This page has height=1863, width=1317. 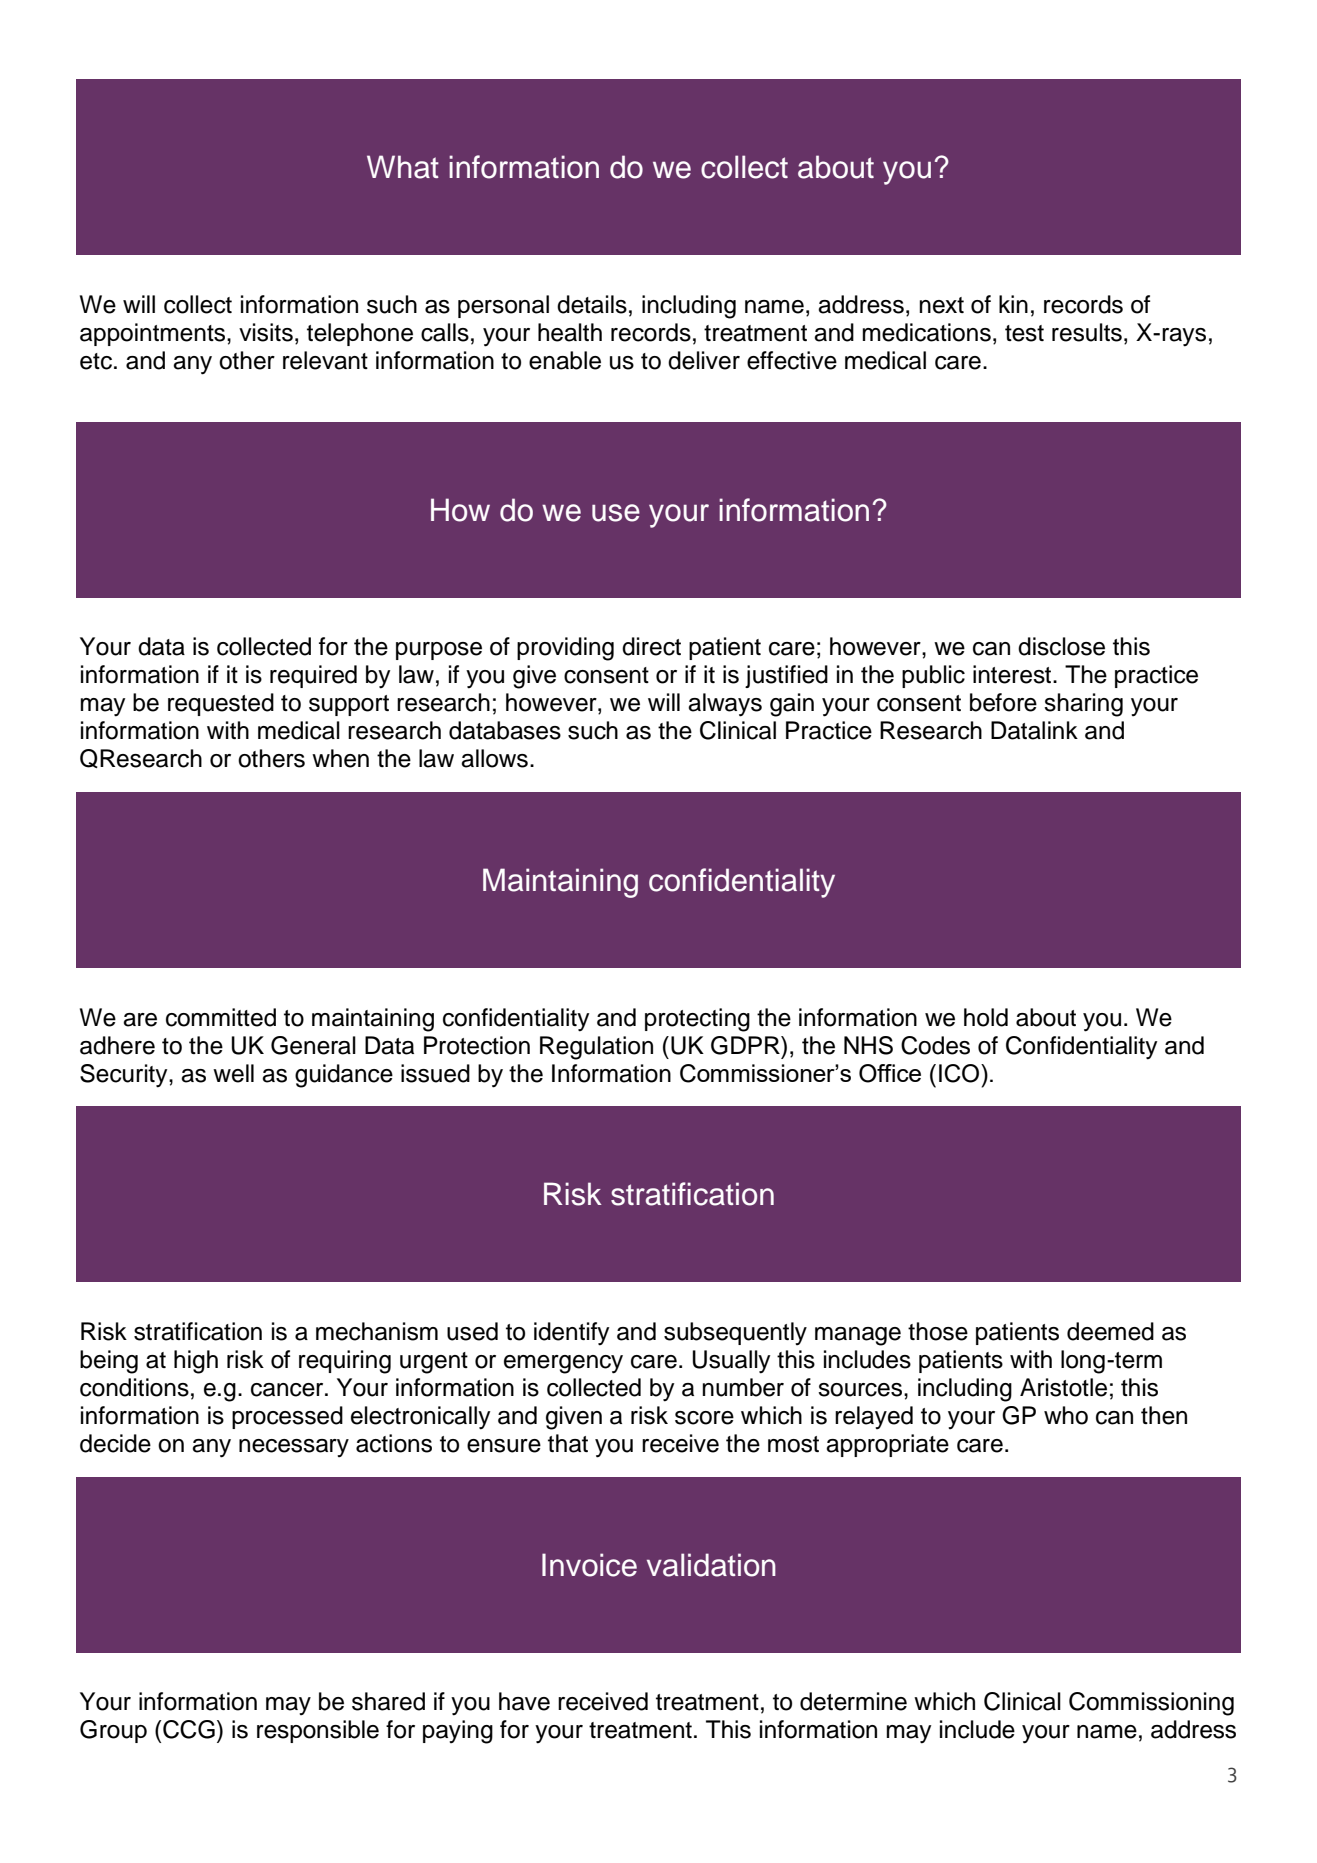 I want to click on kin, so click(x=1013, y=304).
